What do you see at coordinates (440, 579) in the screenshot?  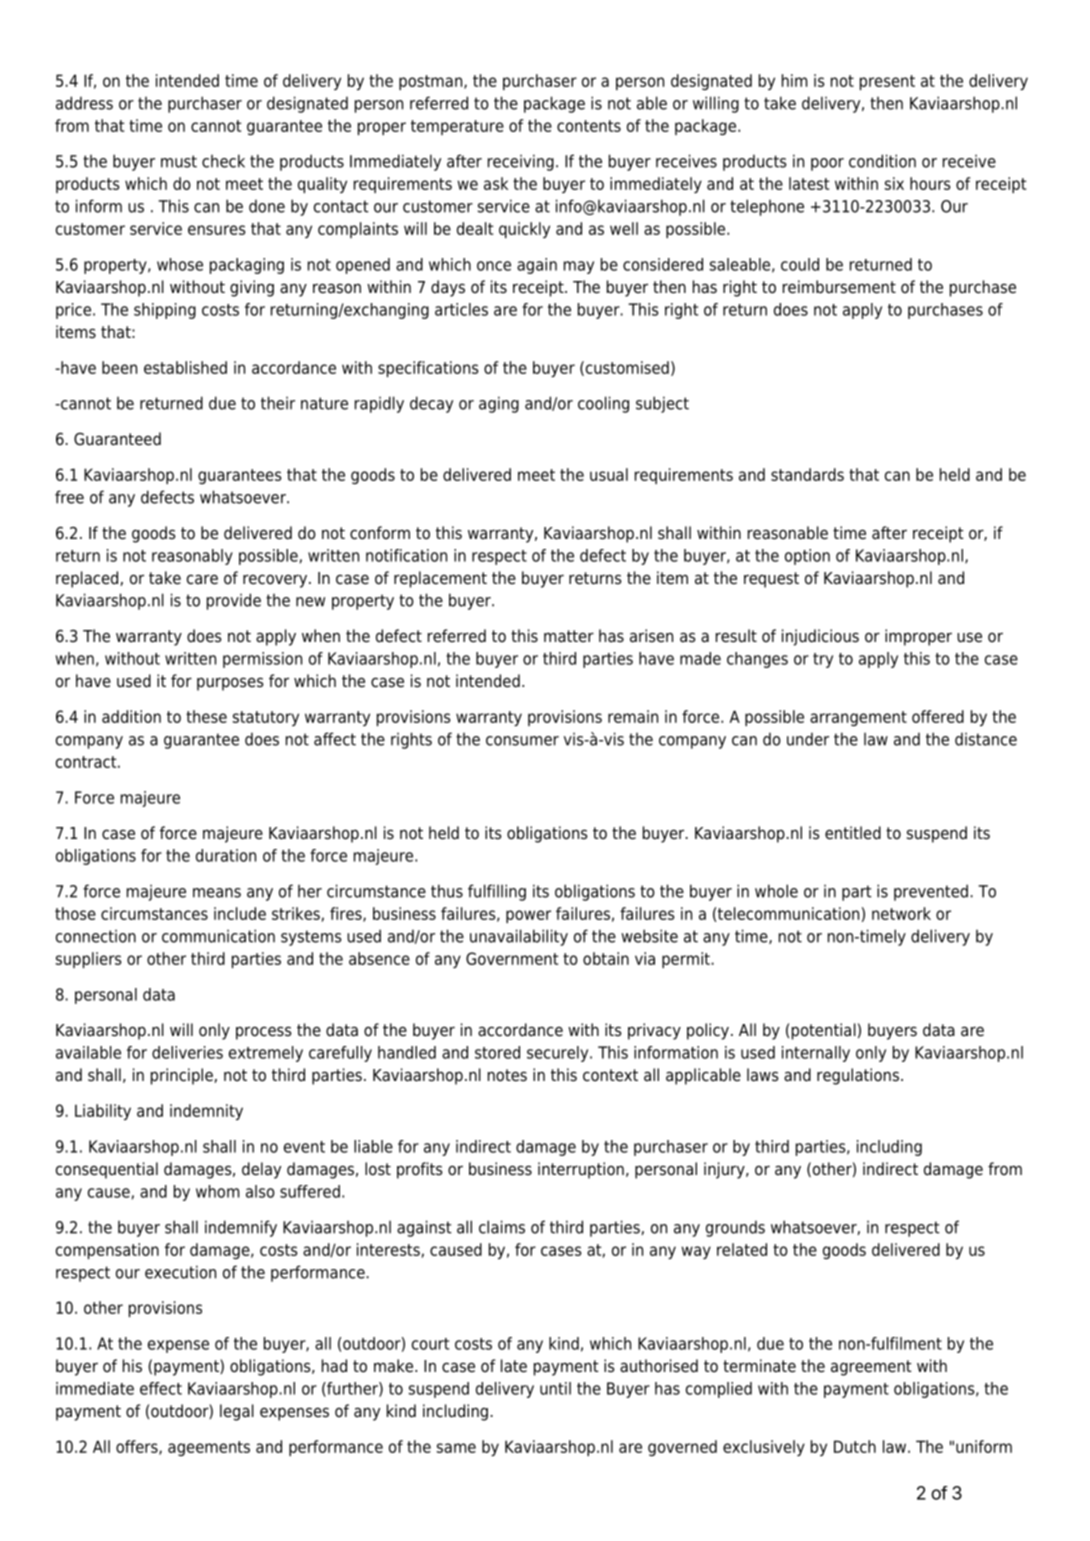 I see `replacement` at bounding box center [440, 579].
